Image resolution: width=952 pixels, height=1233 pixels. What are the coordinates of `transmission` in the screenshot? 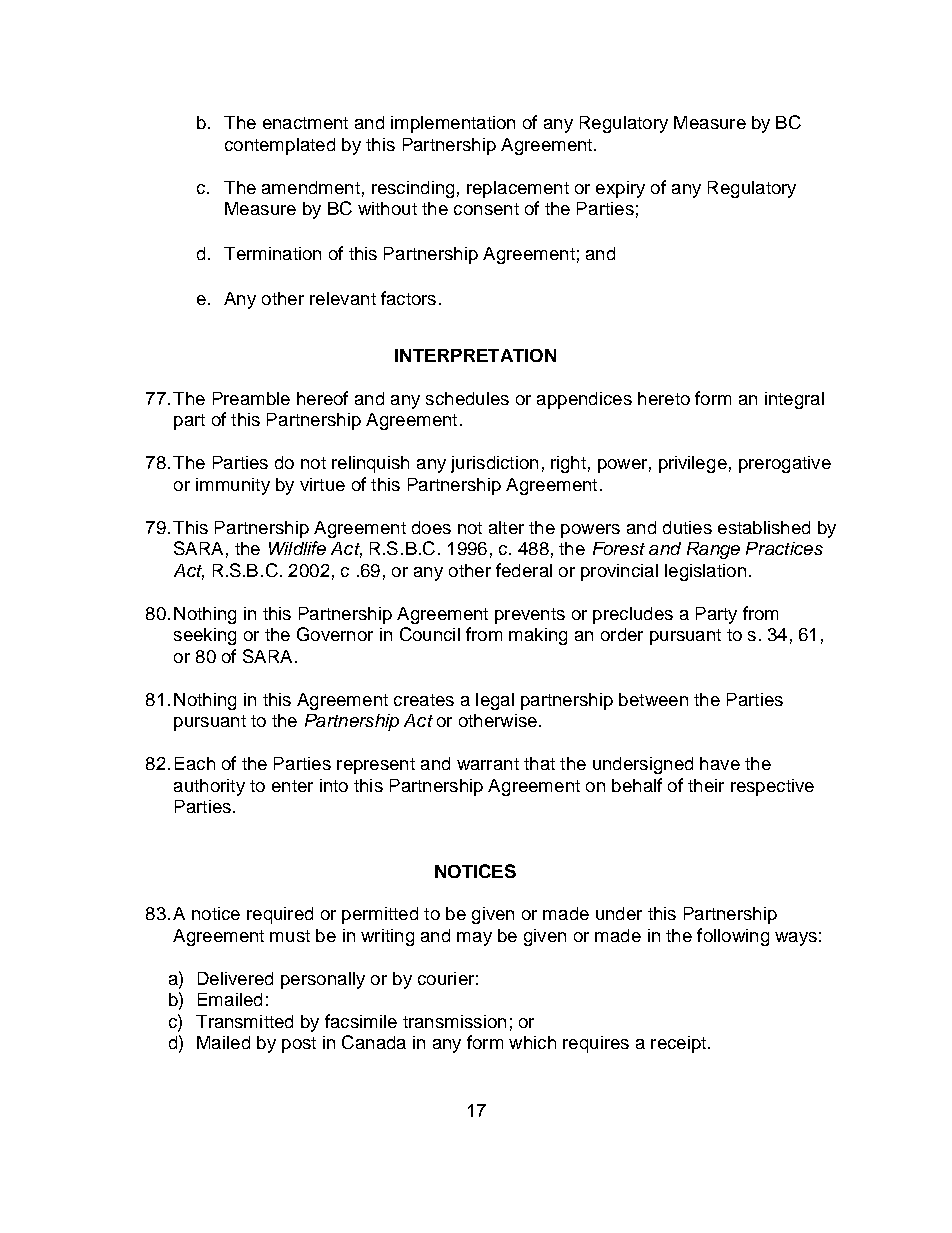 It's located at (454, 1021).
